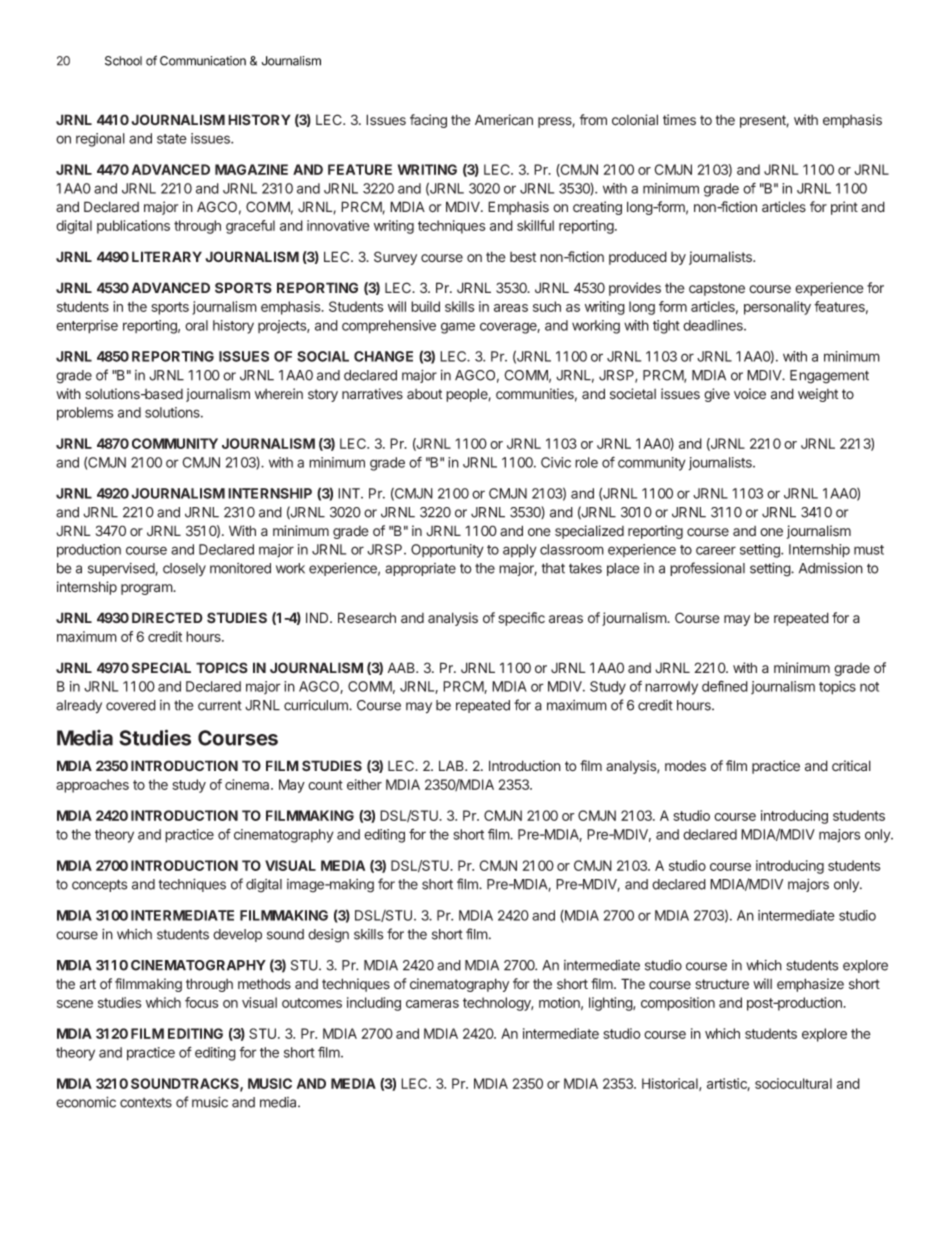 This screenshot has height=1233, width=952. What do you see at coordinates (679, 119) in the screenshot?
I see `times` at bounding box center [679, 119].
